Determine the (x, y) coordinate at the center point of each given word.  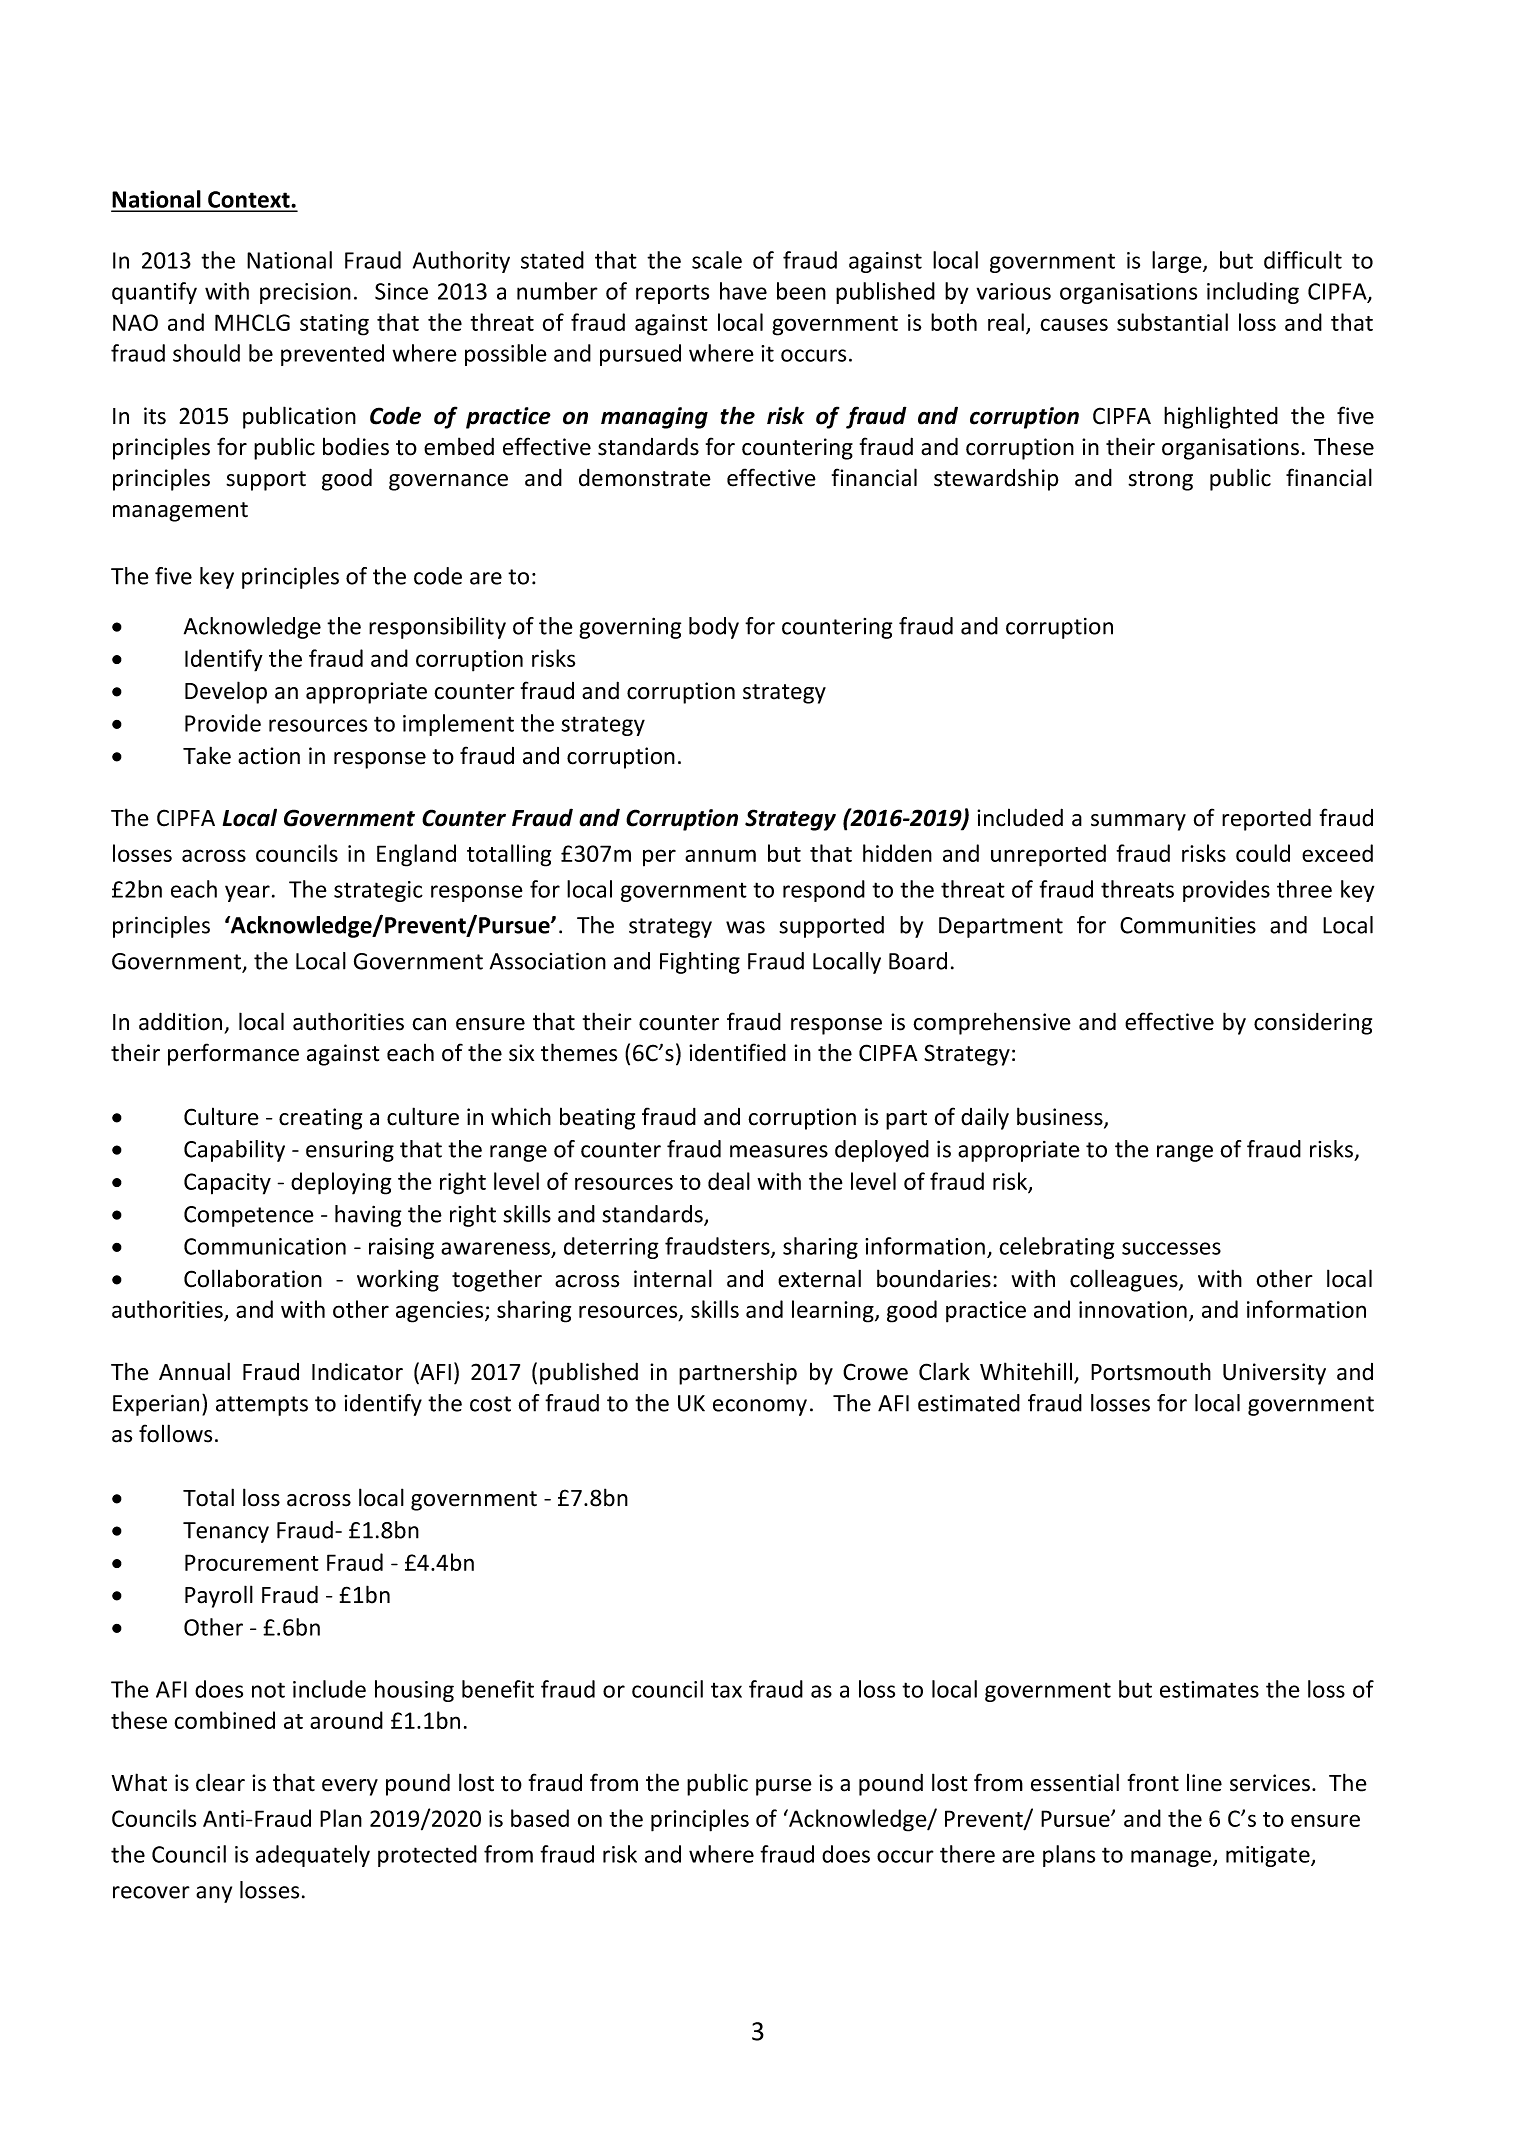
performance (233, 1054)
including (1253, 293)
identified (737, 1052)
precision (305, 293)
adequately (313, 1856)
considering (1313, 1024)
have (743, 291)
